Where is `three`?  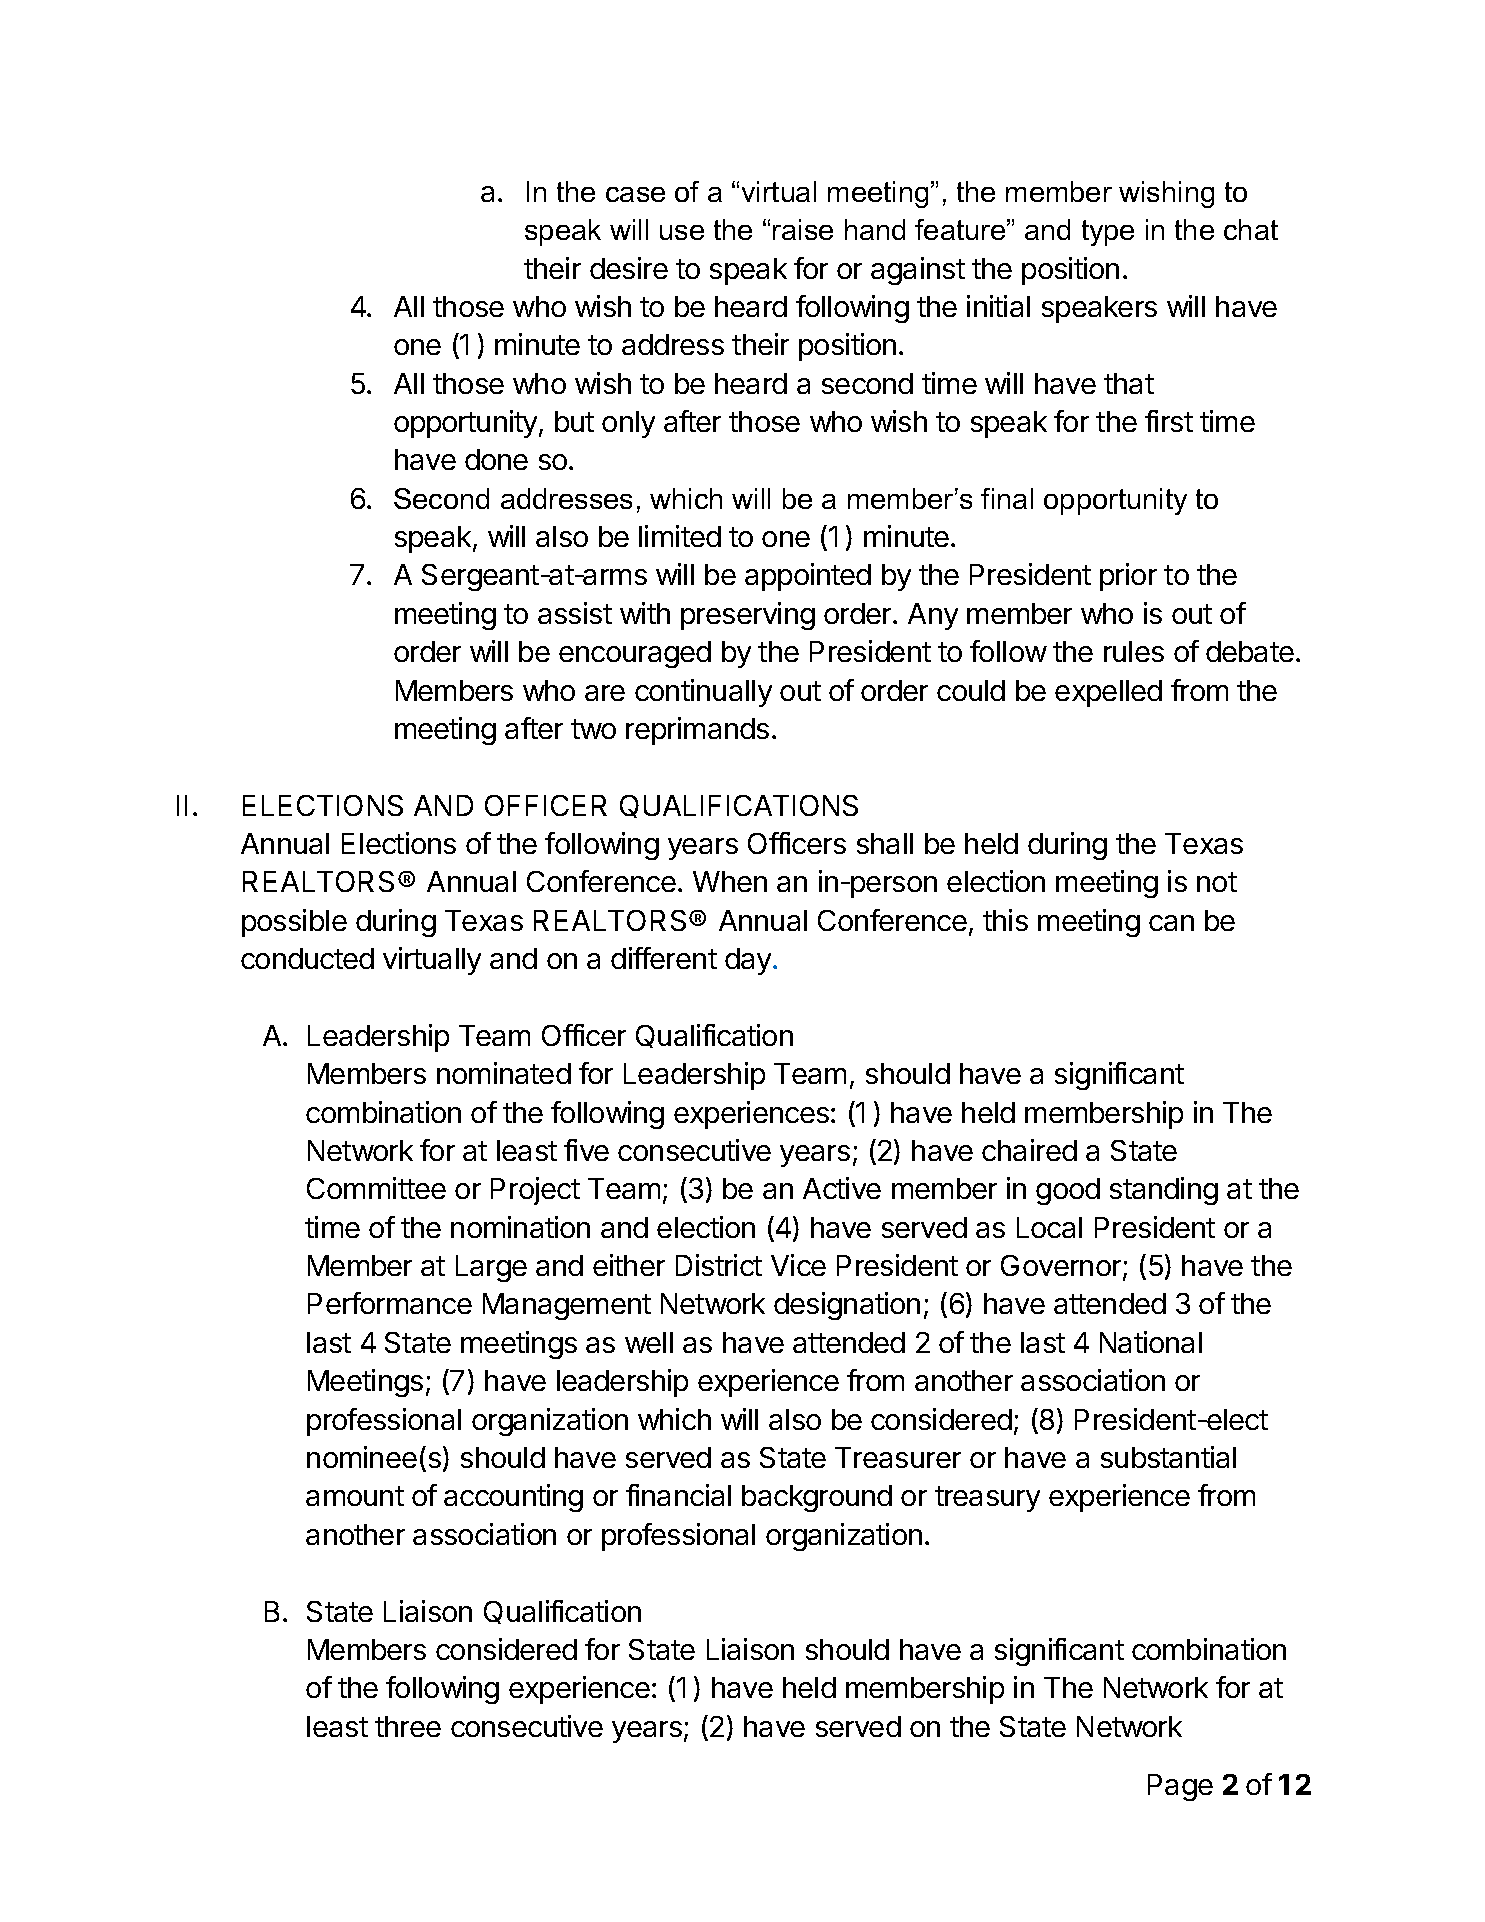 three is located at coordinates (408, 1726).
